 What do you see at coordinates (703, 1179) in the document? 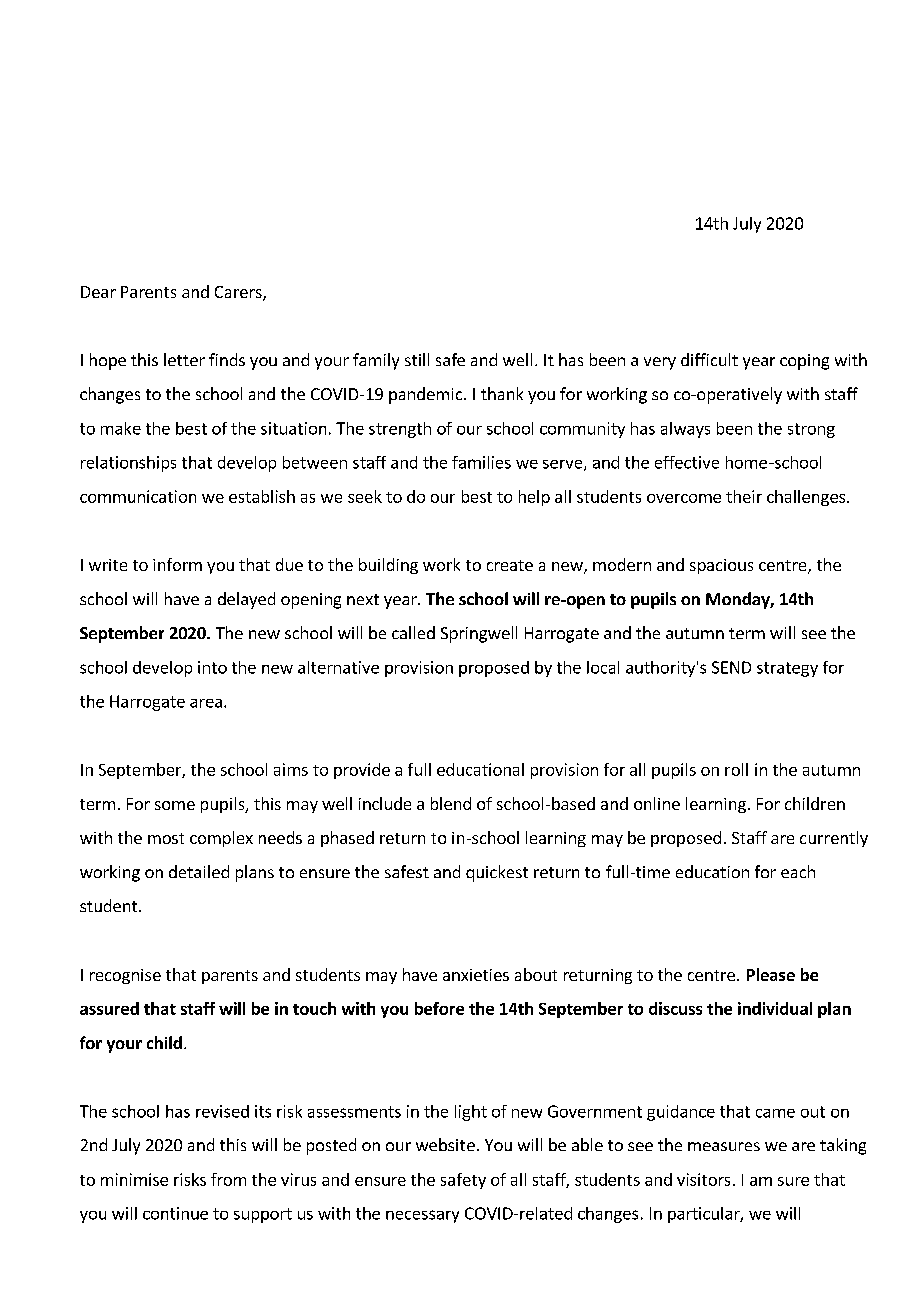
I see `visitors` at bounding box center [703, 1179].
